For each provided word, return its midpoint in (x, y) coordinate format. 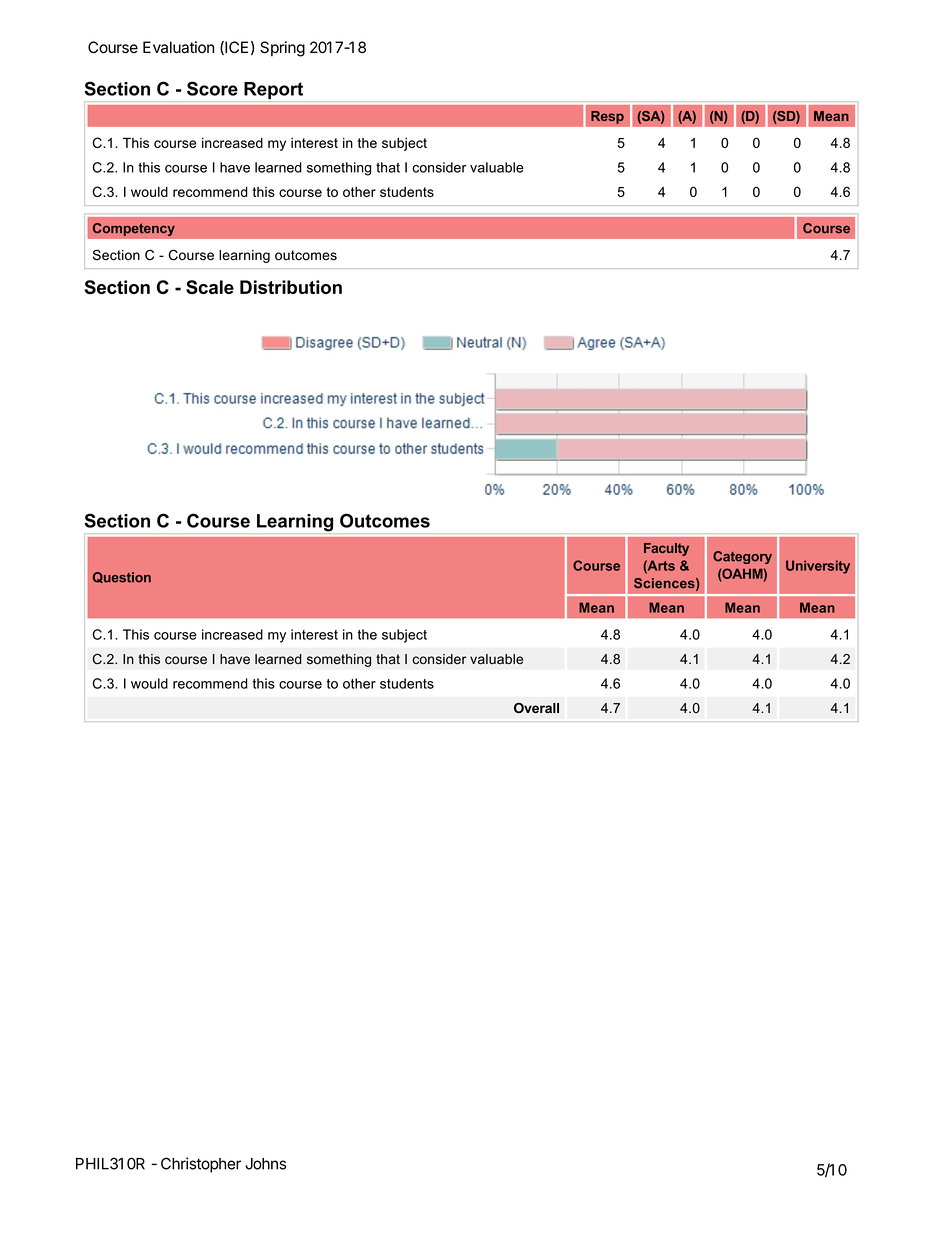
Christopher (201, 1165)
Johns (265, 1164)
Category (742, 557)
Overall (536, 708)
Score (212, 88)
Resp (607, 117)
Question (122, 577)
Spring (282, 49)
